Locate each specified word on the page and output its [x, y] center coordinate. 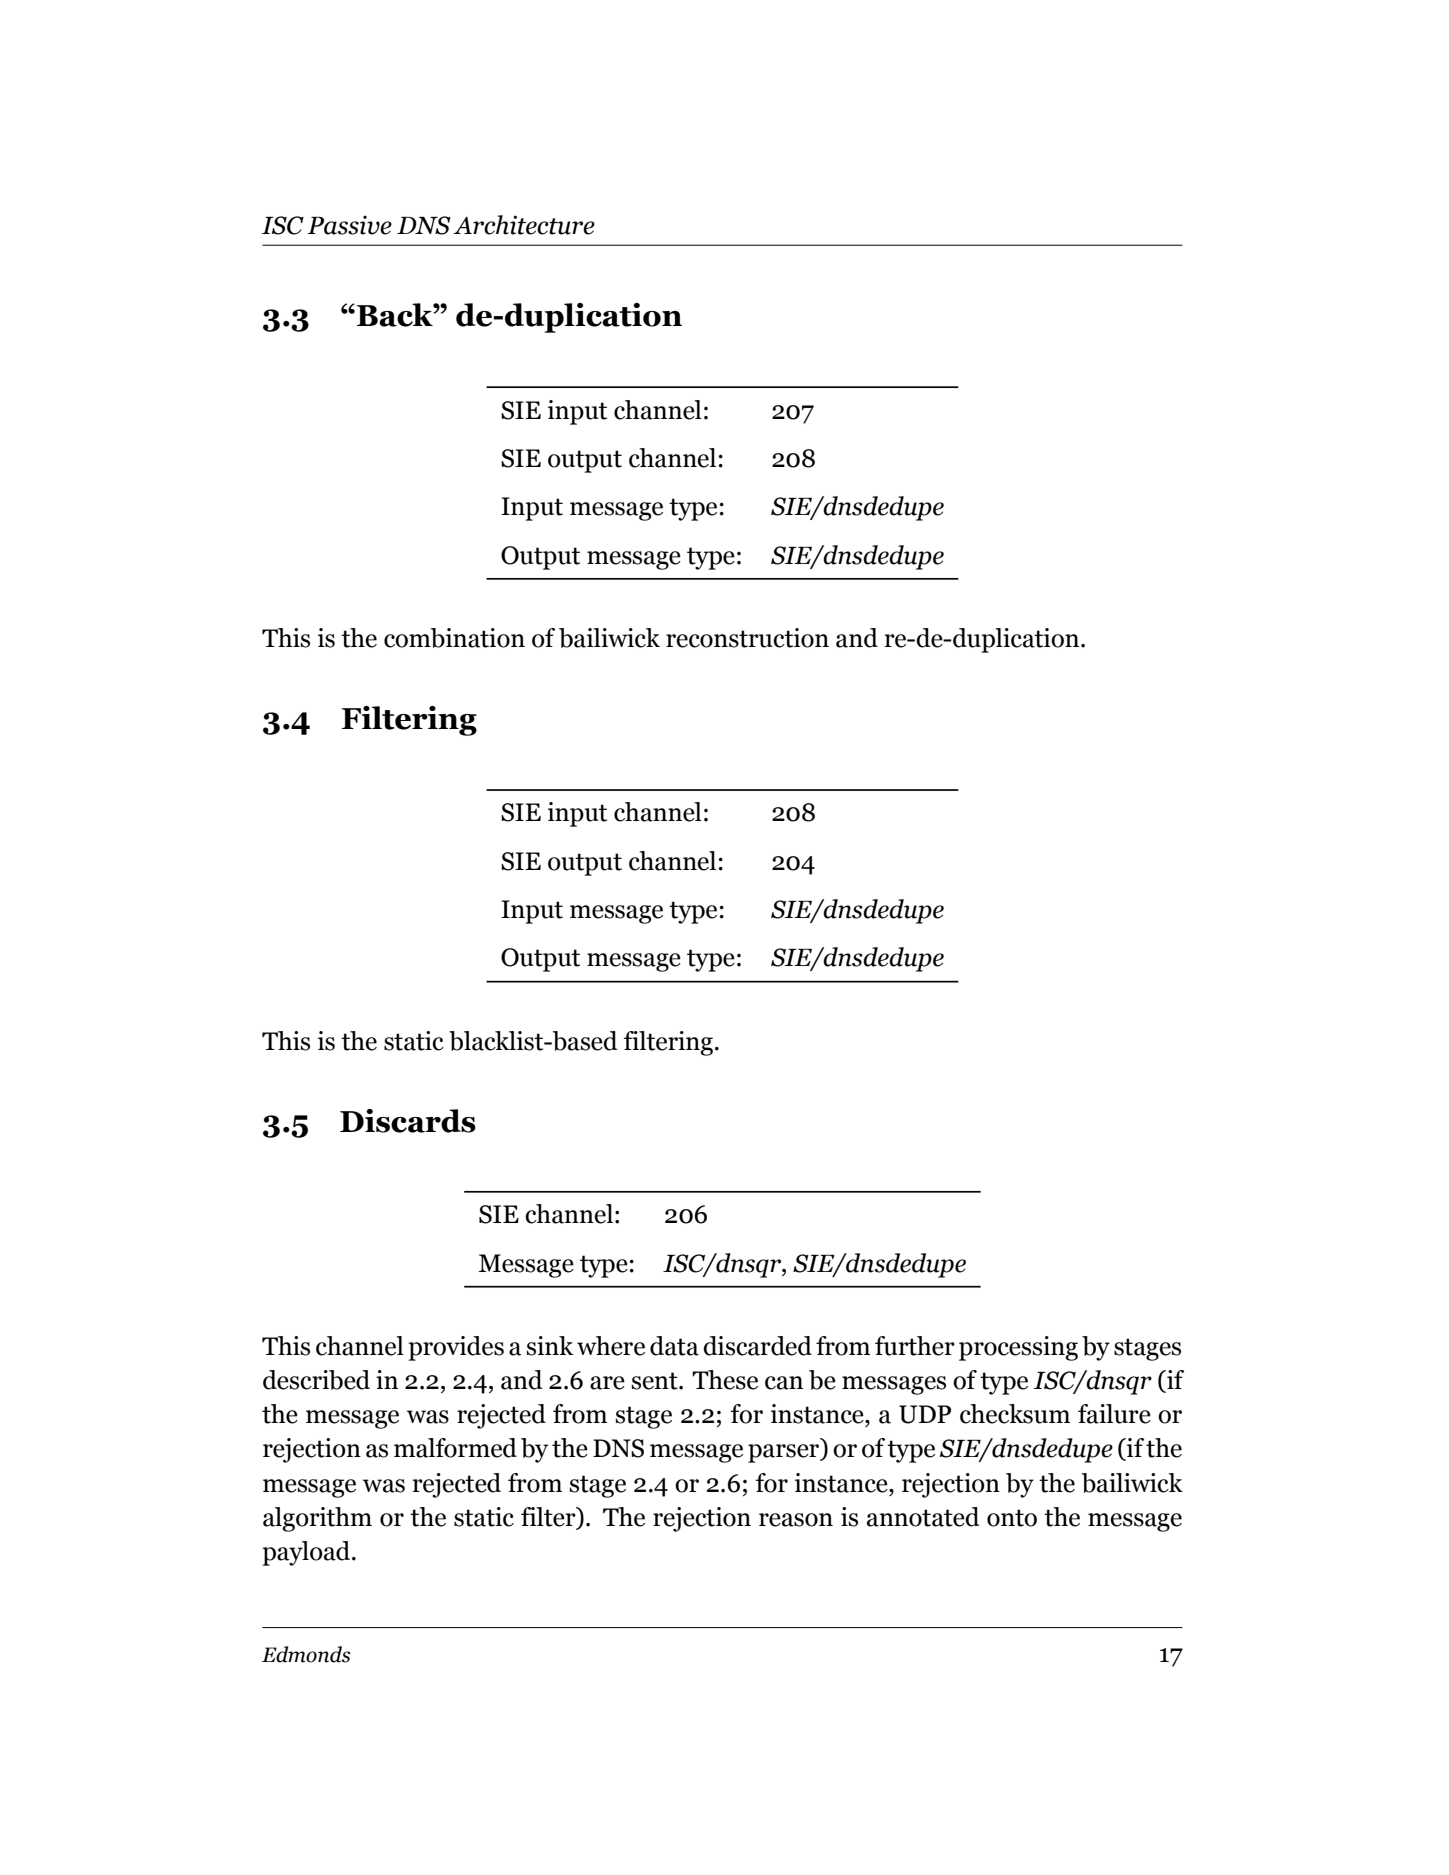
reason [796, 1520]
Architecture [524, 225]
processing [1018, 1348]
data [674, 1346]
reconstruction [747, 638]
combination [454, 638]
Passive [349, 225]
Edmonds [306, 1654]
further [915, 1346]
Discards [408, 1121]
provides [456, 1348]
